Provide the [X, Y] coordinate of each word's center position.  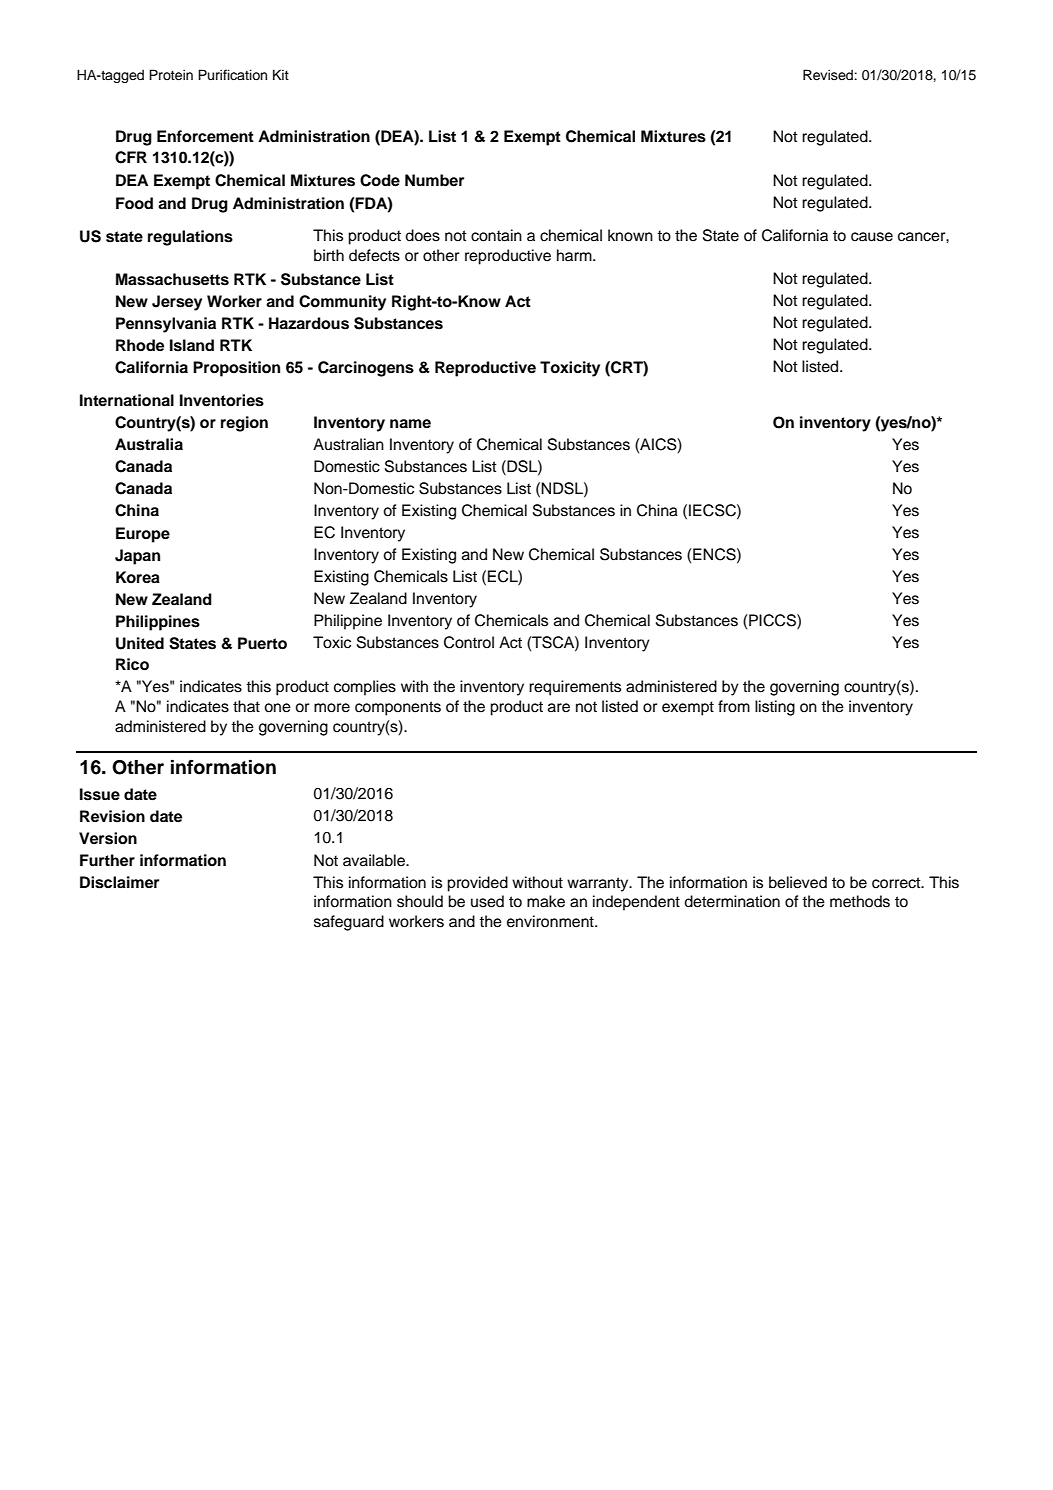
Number [434, 180]
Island [192, 345]
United [140, 643]
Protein [171, 75]
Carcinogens [366, 369]
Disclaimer [119, 882]
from [734, 706]
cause [872, 237]
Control [469, 642]
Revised [829, 75]
